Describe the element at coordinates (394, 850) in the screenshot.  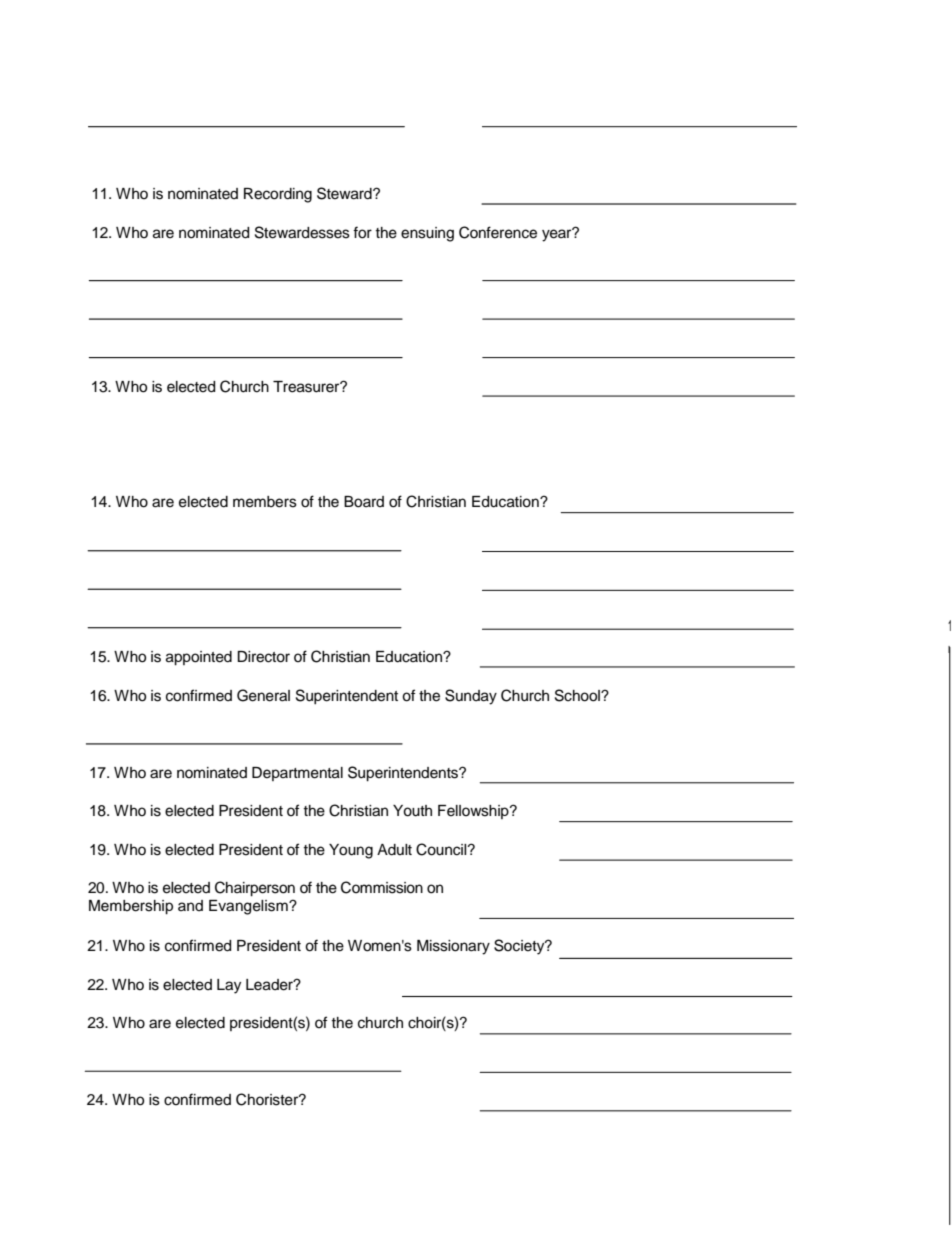
I see `Adult` at that location.
